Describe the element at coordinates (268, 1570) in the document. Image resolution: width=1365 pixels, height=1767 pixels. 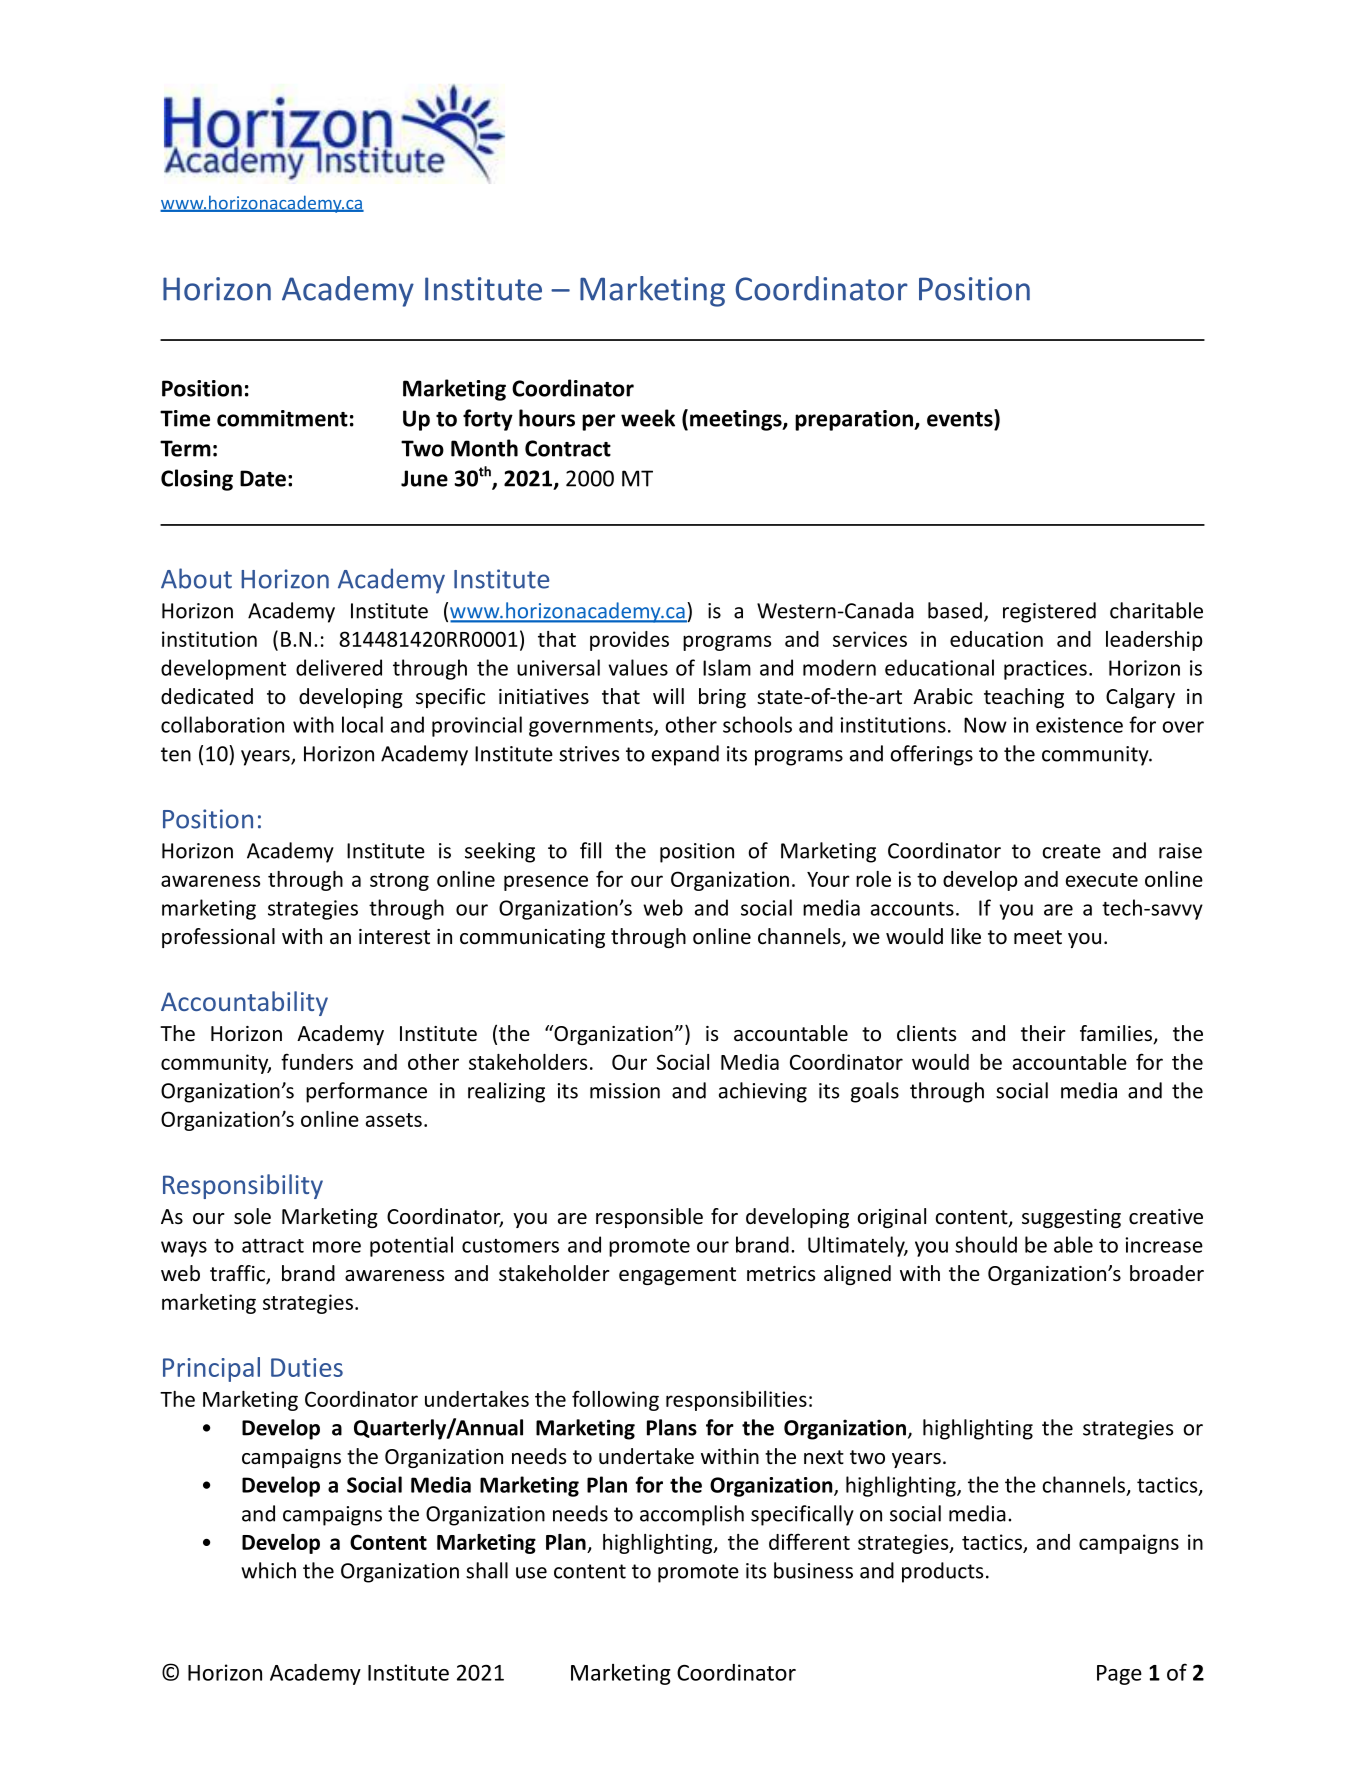
I see `which` at that location.
